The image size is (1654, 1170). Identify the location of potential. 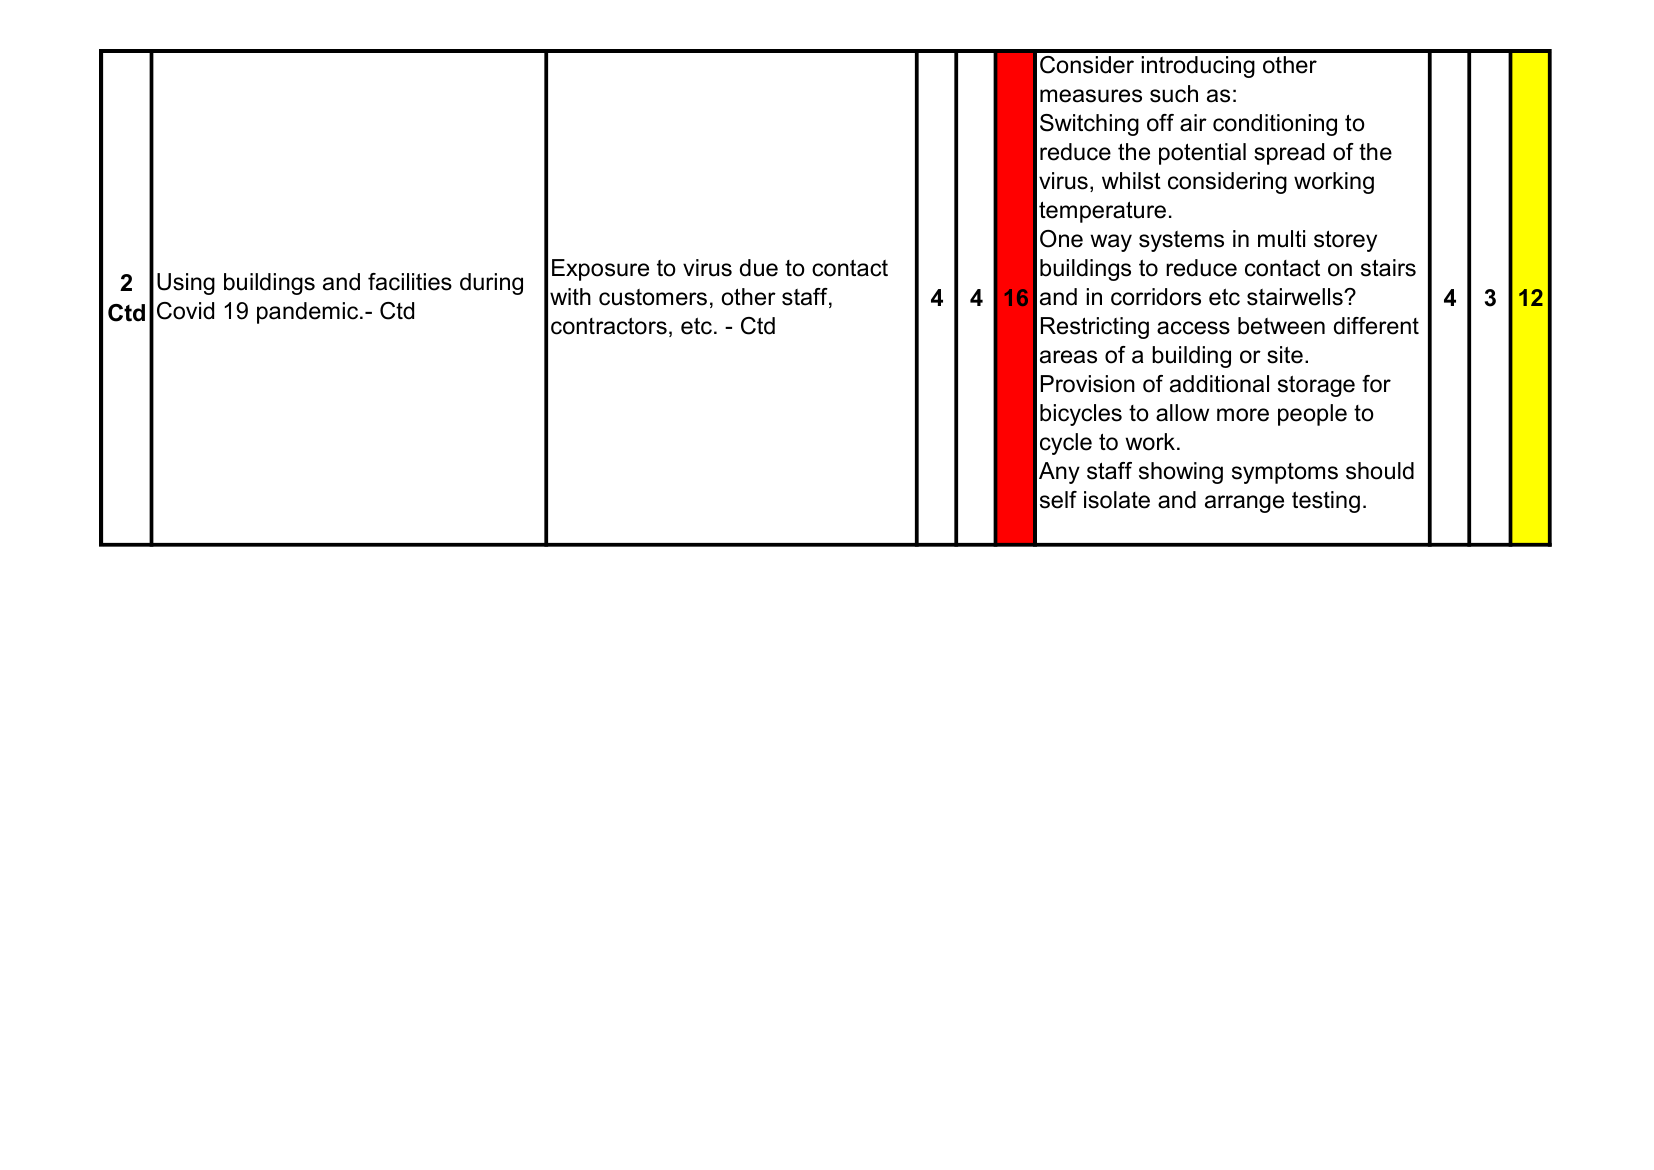
(1202, 154).
